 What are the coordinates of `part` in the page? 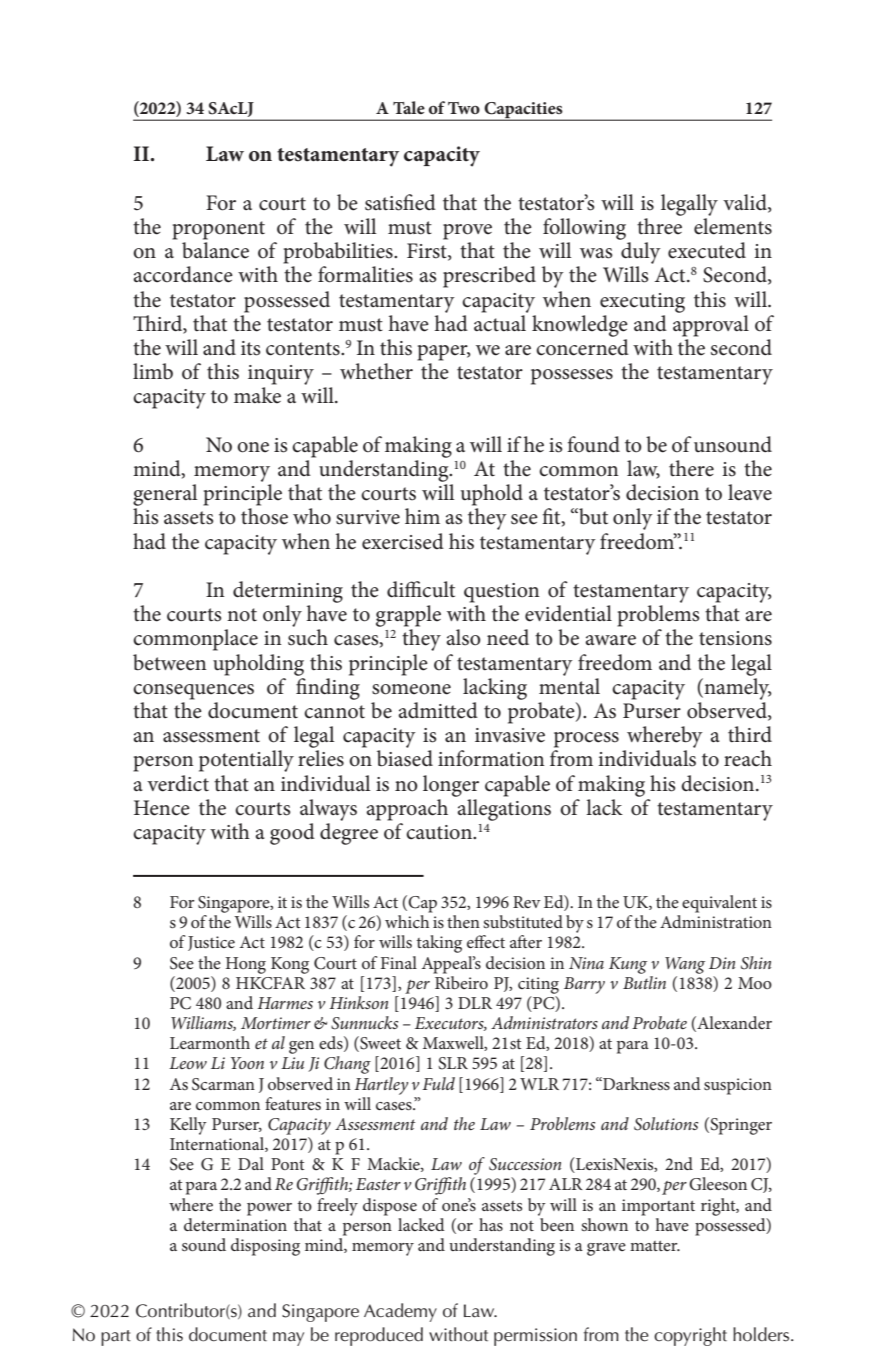 It's located at (116, 1338).
